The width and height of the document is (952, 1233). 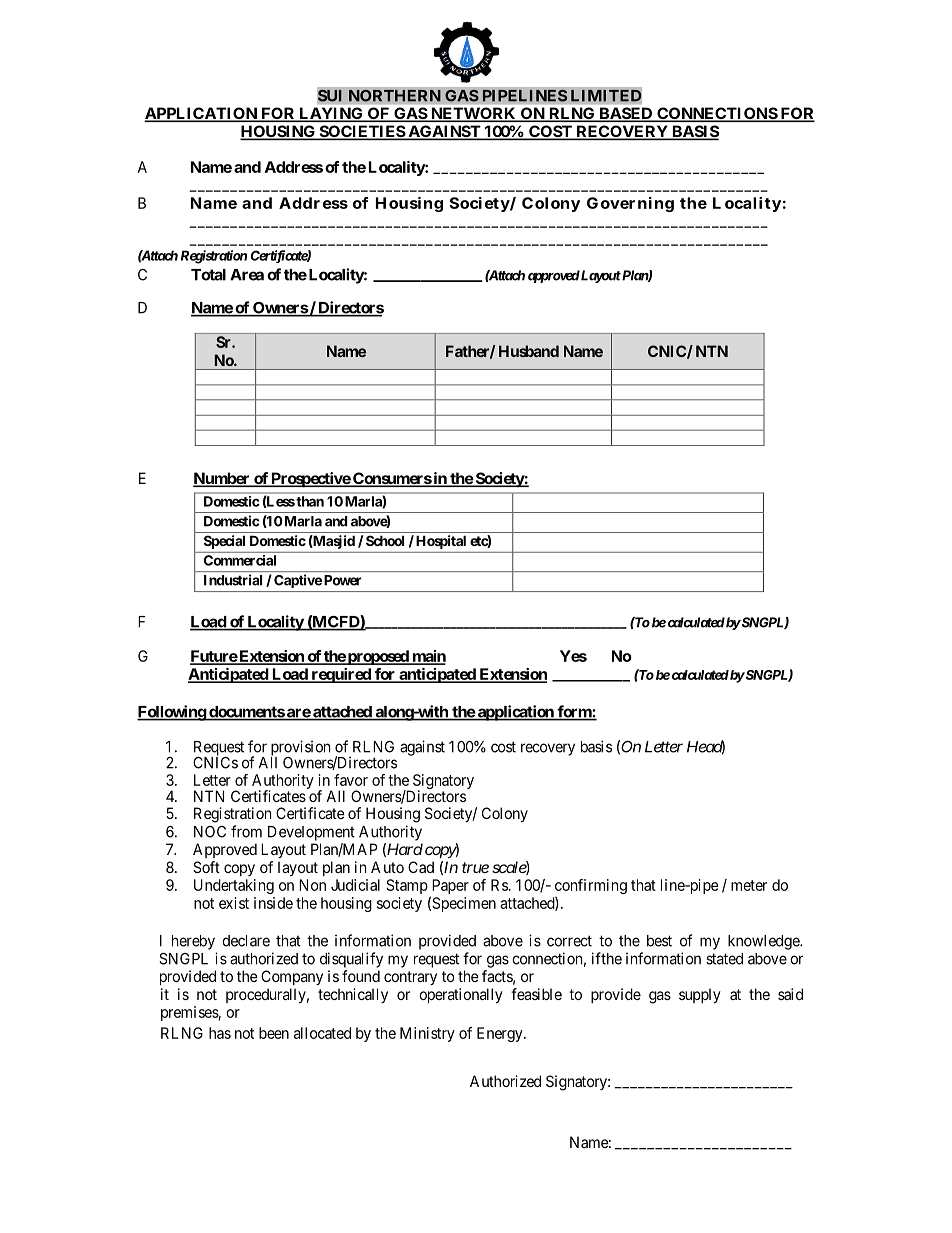 What do you see at coordinates (626, 114) in the document?
I see `BASED` at bounding box center [626, 114].
